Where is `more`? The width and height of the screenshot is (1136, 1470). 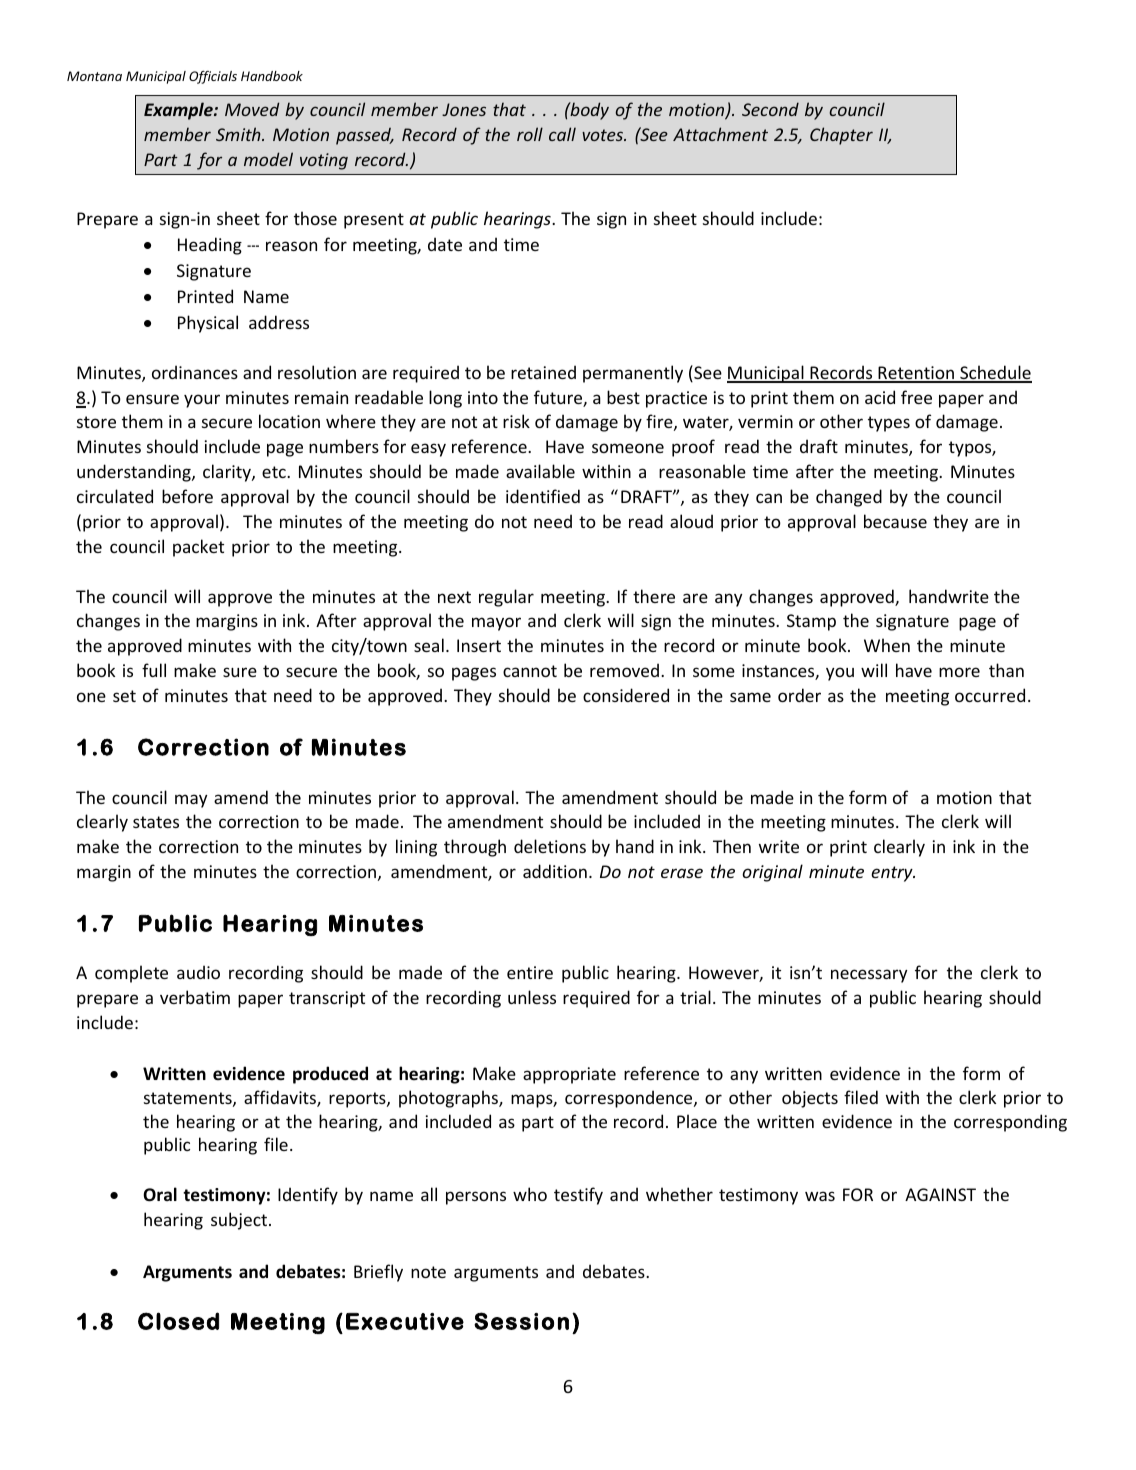 more is located at coordinates (959, 672).
